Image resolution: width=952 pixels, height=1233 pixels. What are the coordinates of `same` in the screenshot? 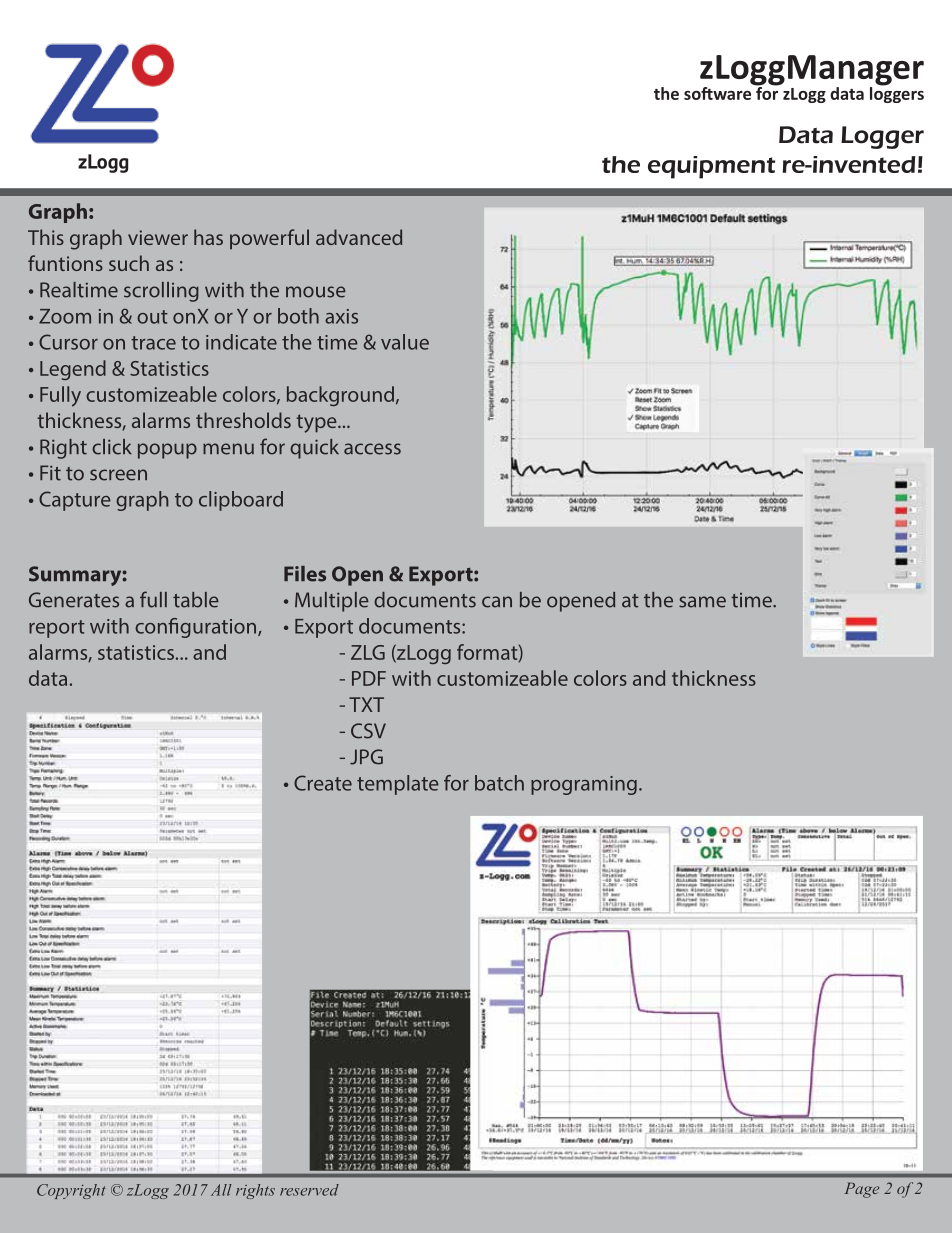 It's located at (702, 602).
